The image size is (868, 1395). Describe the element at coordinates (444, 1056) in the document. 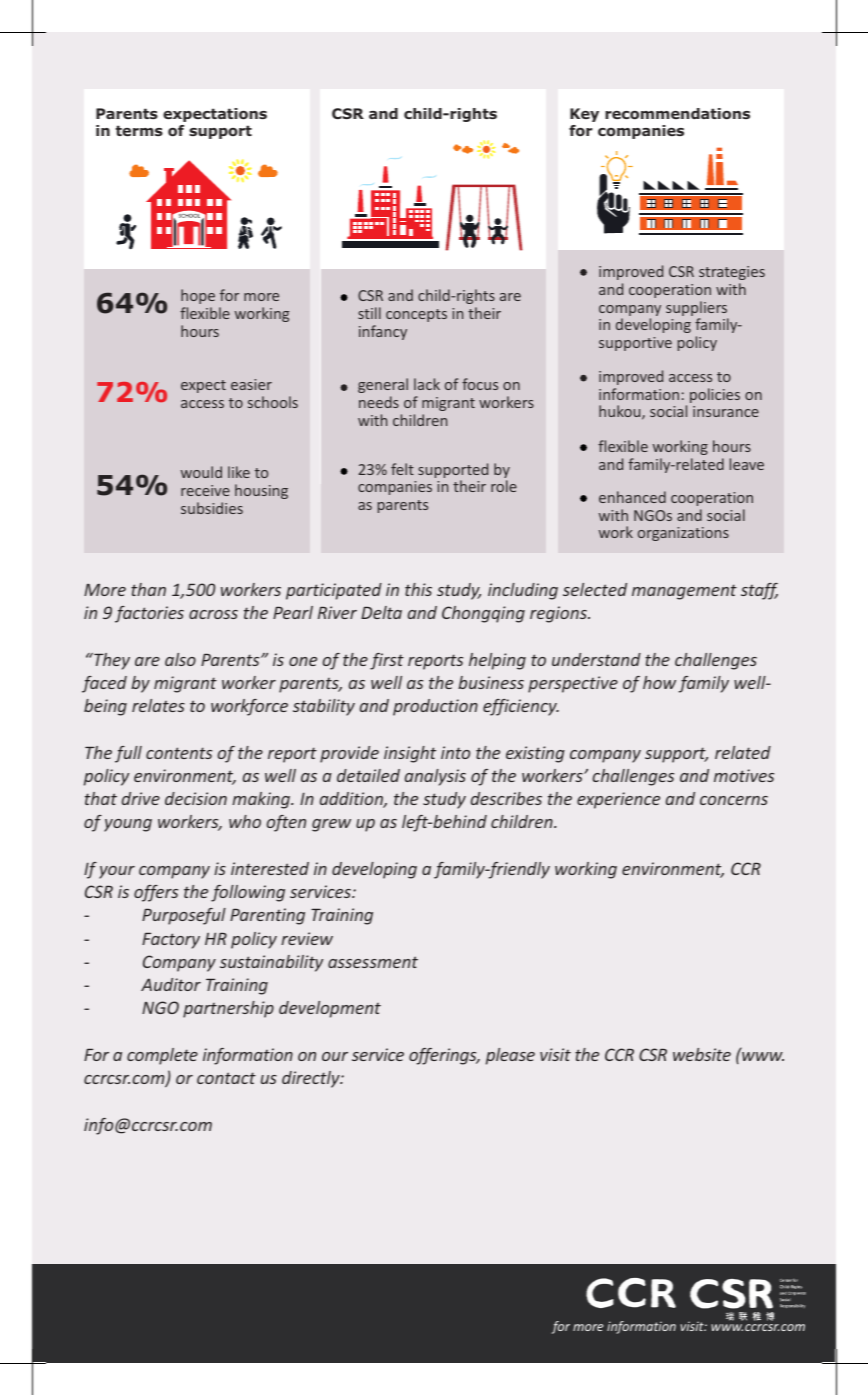

I see `offerings` at that location.
